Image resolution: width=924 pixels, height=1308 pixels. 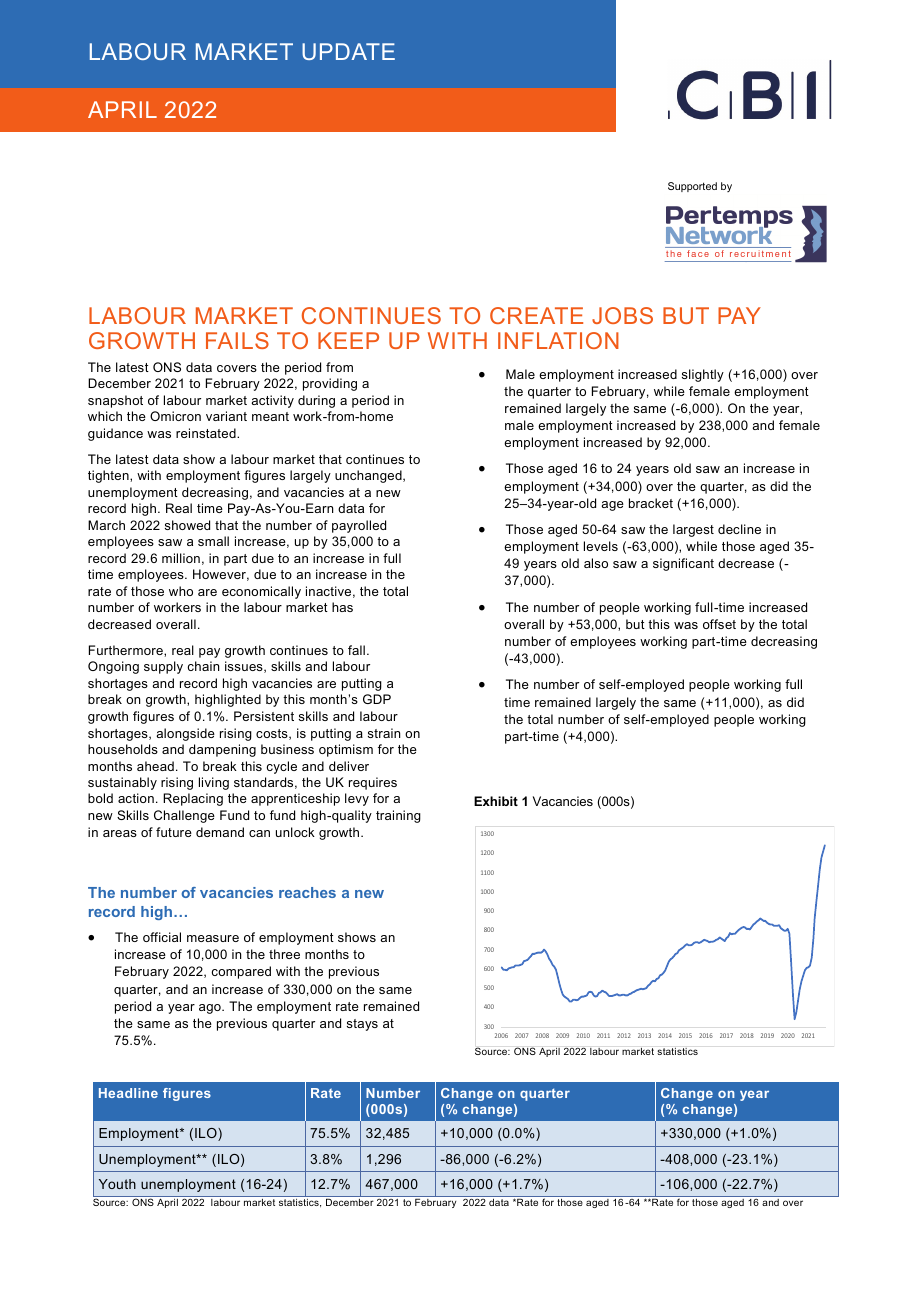 What do you see at coordinates (348, 340) in the image?
I see `KEEP` at bounding box center [348, 340].
